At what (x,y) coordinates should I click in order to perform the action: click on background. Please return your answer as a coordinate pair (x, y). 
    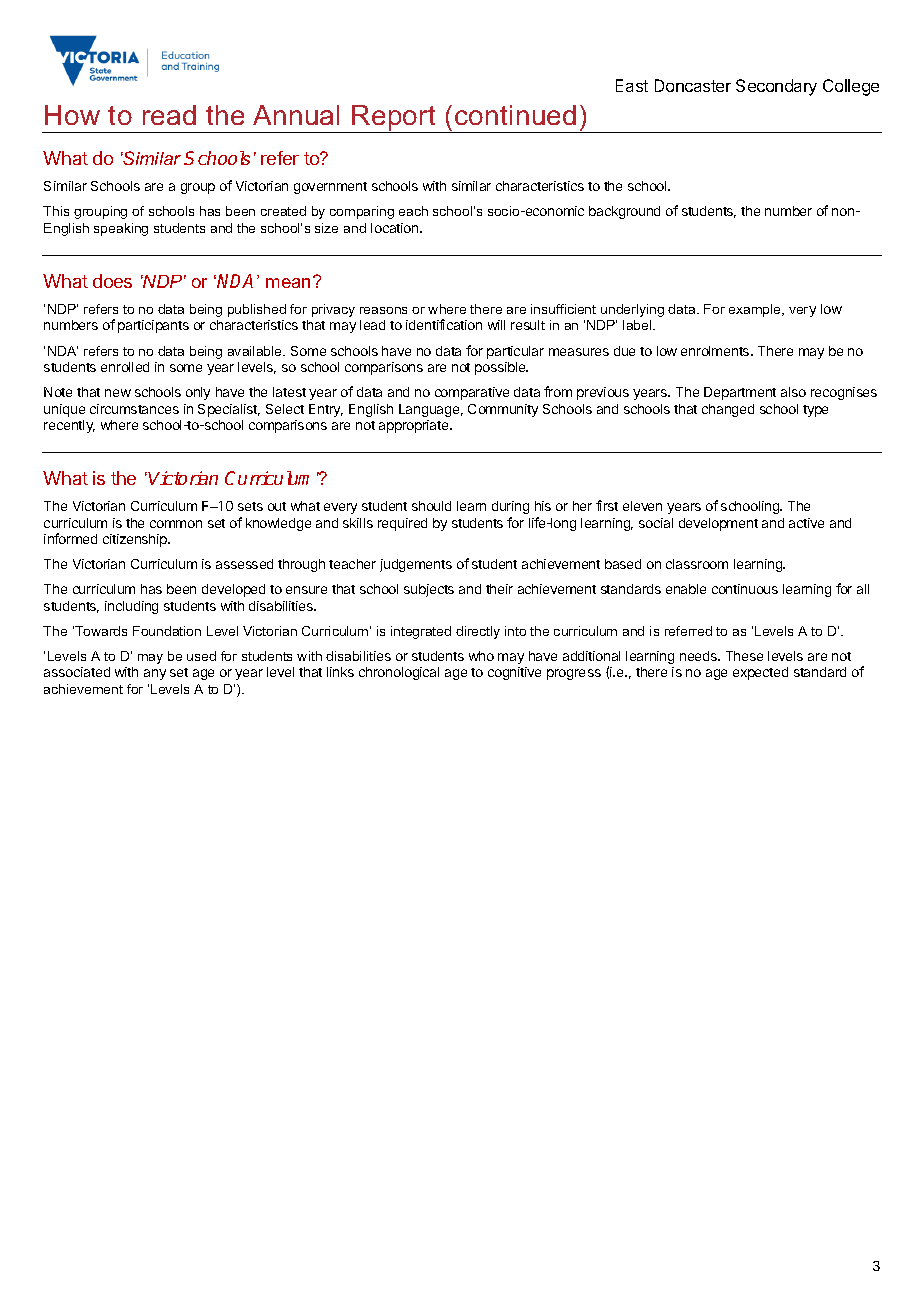
    Looking at the image, I should click on (624, 212).
